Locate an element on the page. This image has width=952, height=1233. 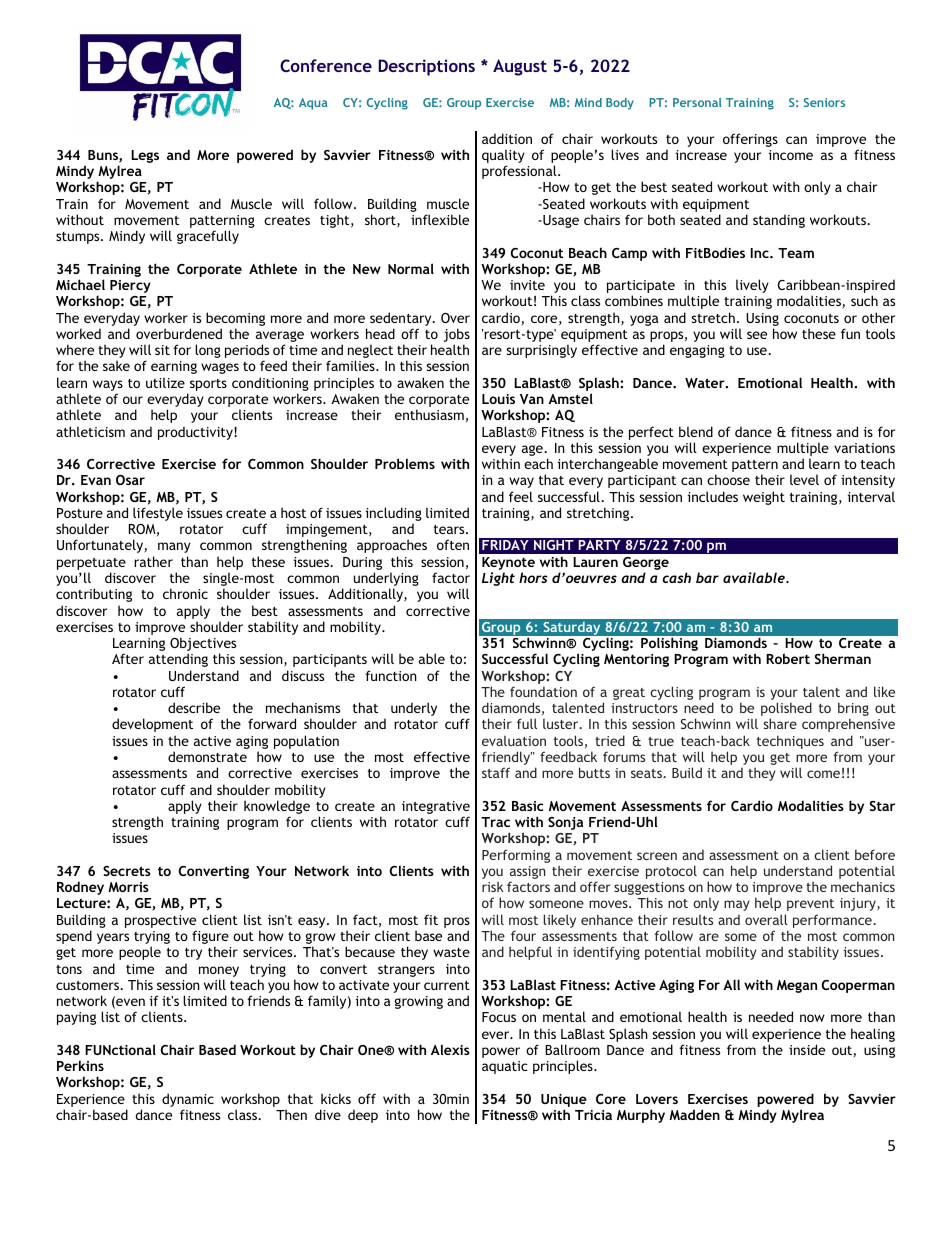
dynamic is located at coordinates (188, 1100).
